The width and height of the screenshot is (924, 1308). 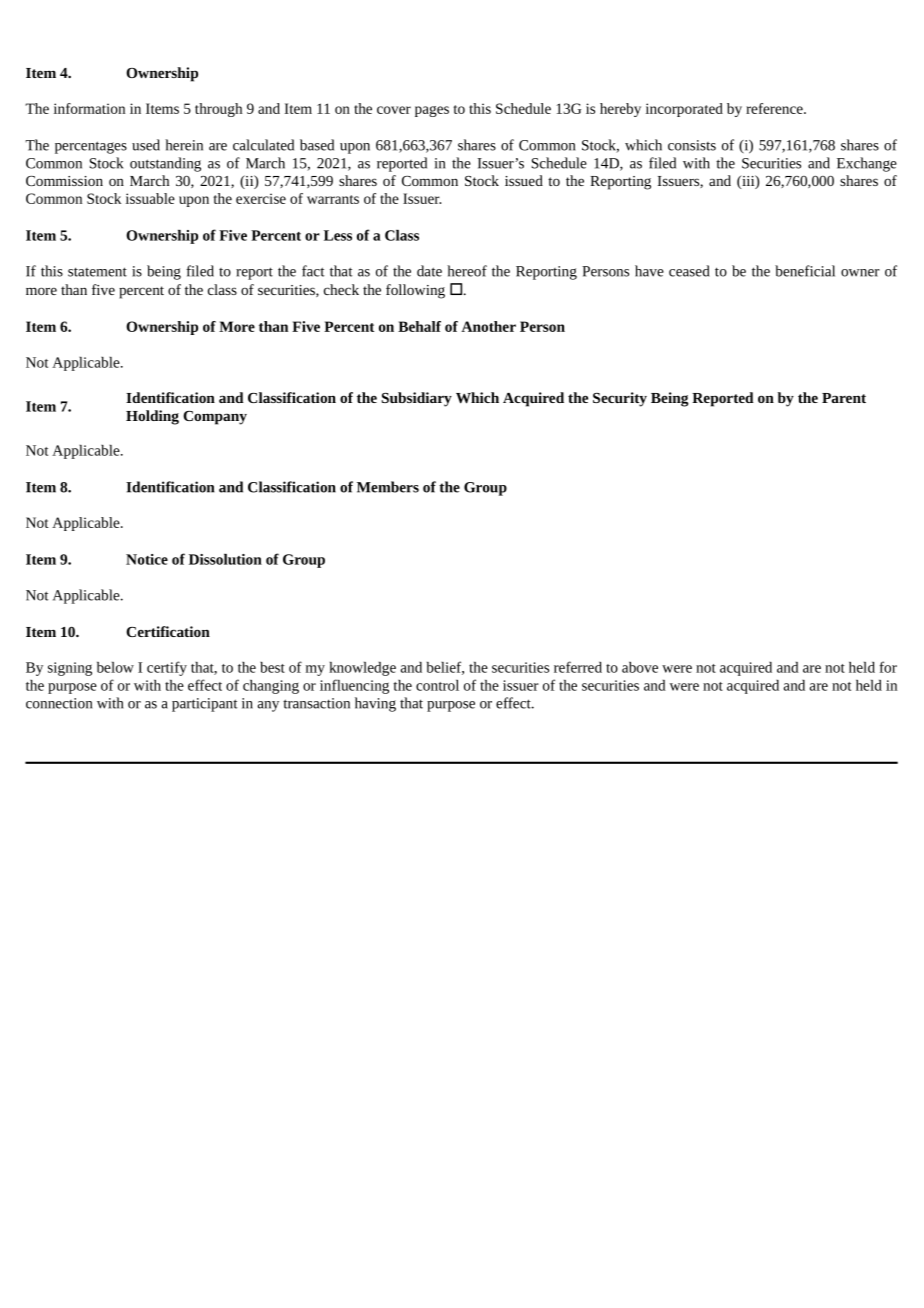 I want to click on used, so click(x=146, y=145).
